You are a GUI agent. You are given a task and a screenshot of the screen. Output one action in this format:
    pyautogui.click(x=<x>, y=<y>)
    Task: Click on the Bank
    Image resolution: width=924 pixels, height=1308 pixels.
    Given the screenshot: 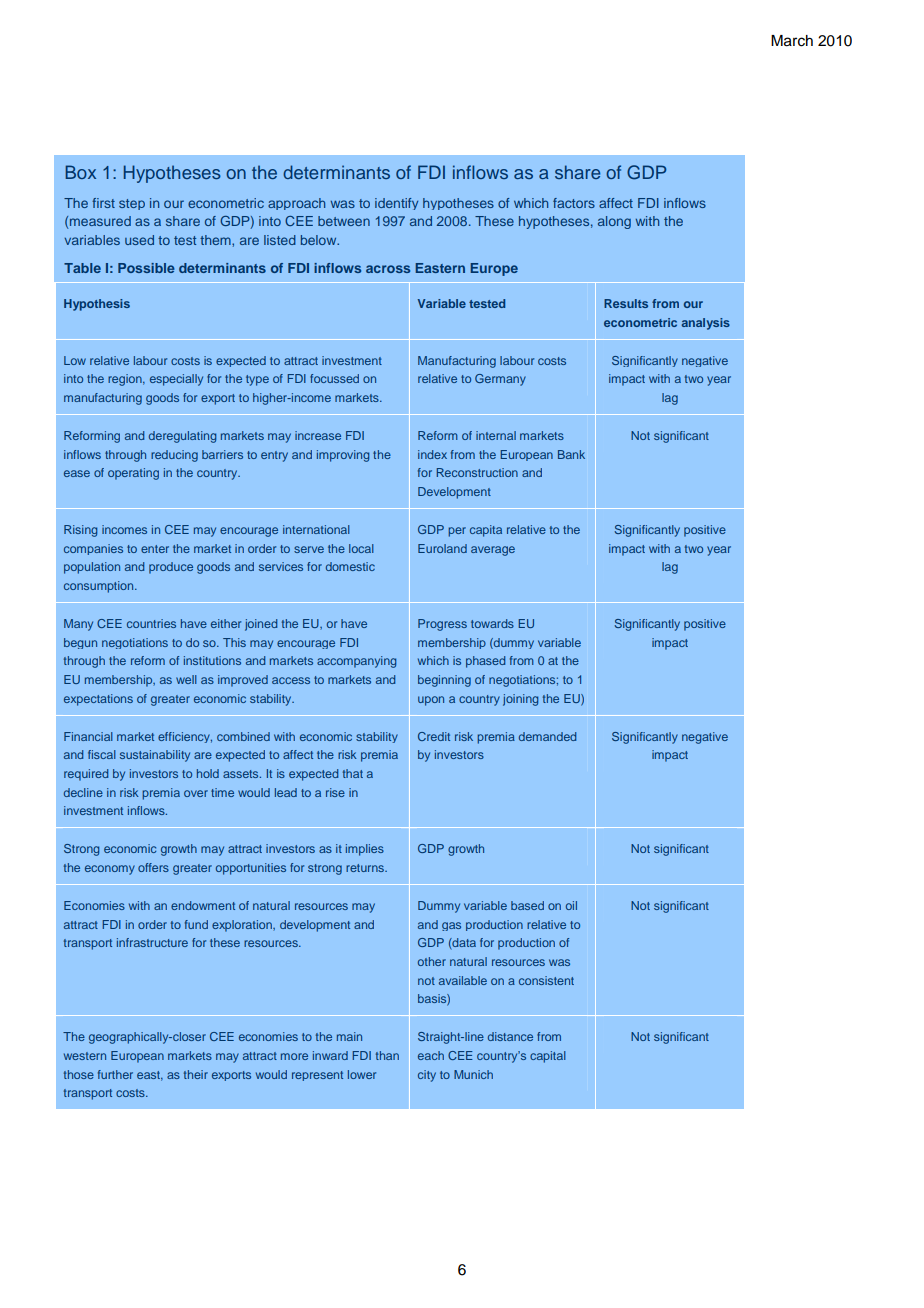 What is the action you would take?
    pyautogui.click(x=571, y=454)
